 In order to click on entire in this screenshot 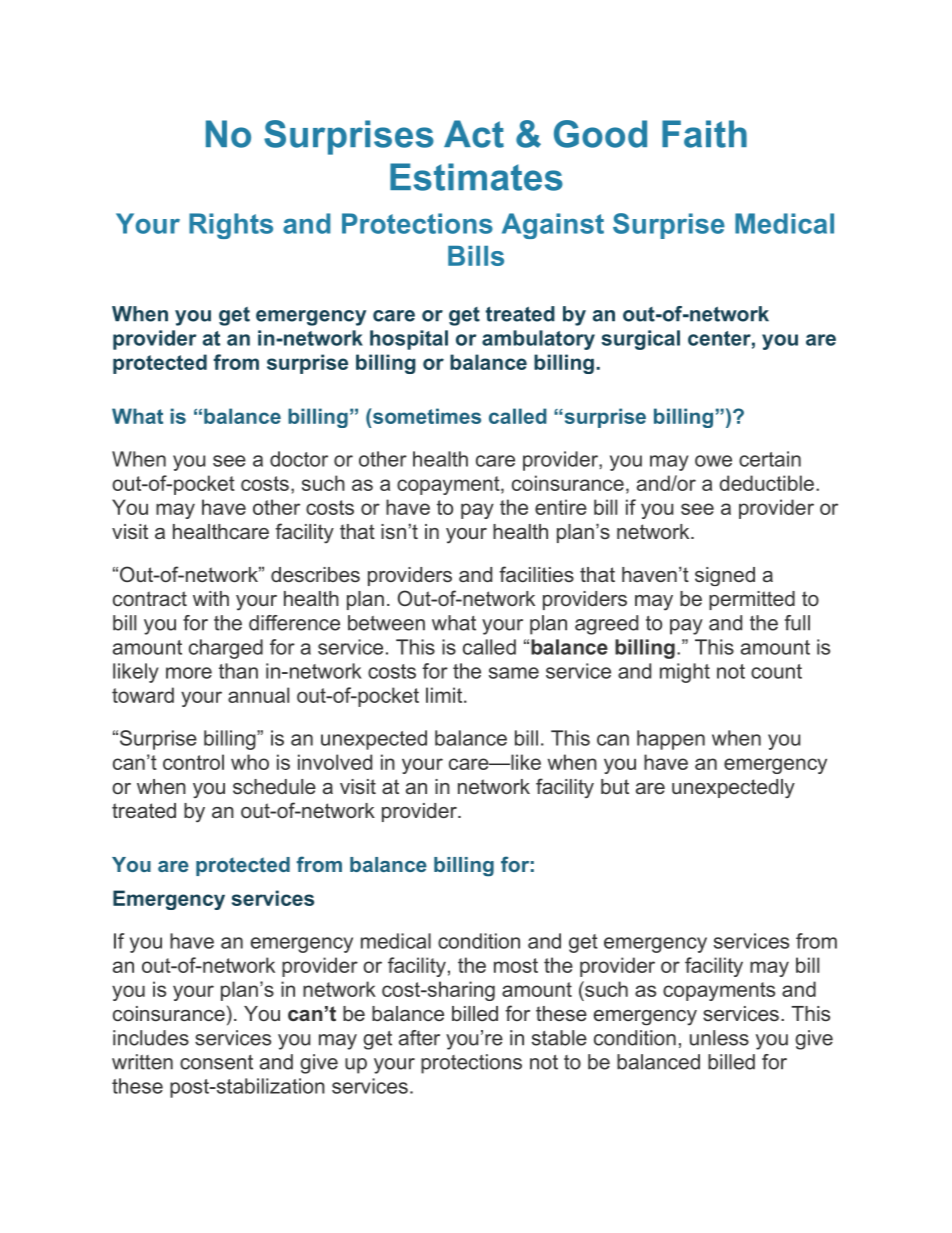, I will do `click(561, 507)`.
